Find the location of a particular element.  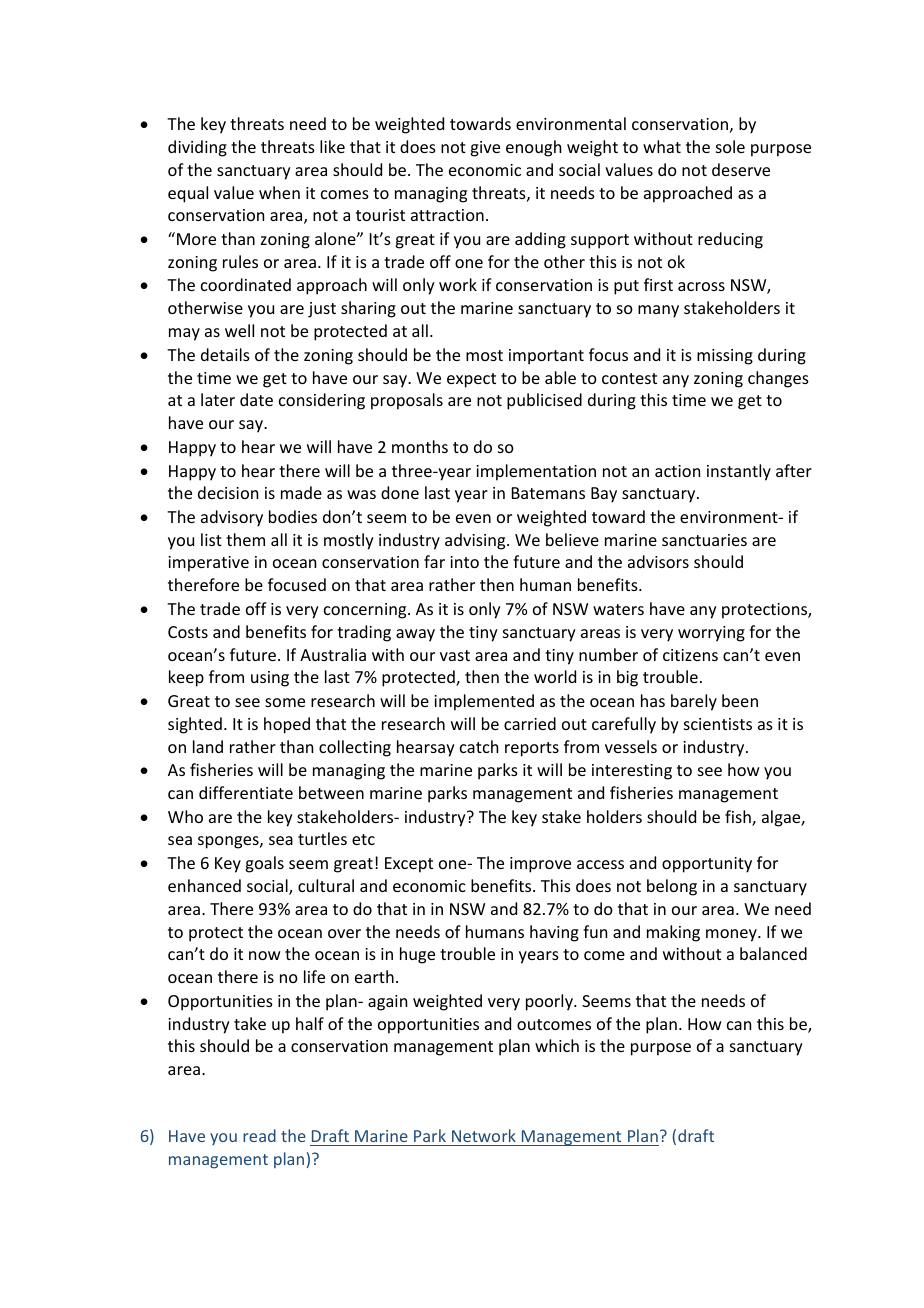

read is located at coordinates (259, 1135).
